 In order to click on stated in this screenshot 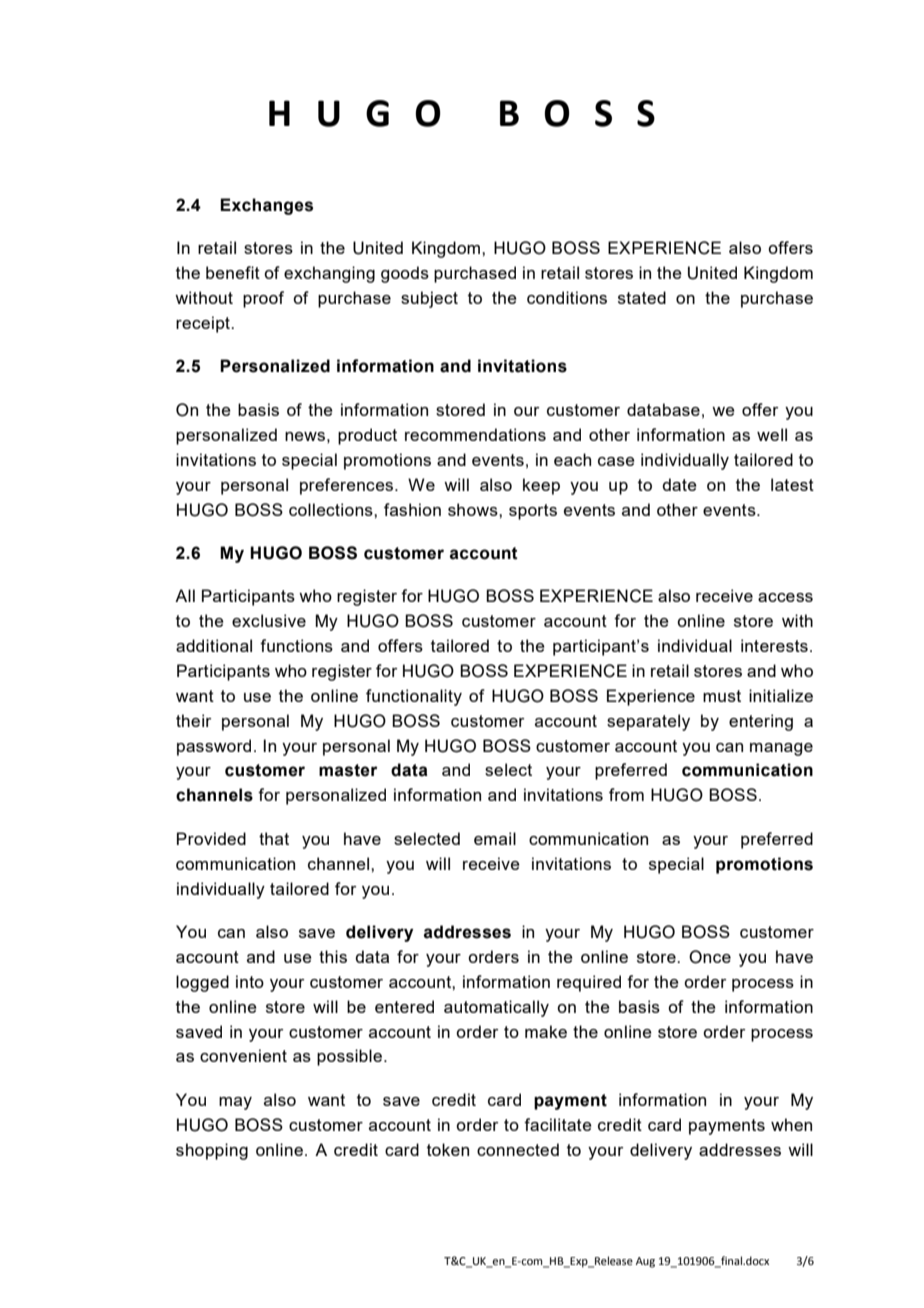, I will do `click(642, 297)`.
